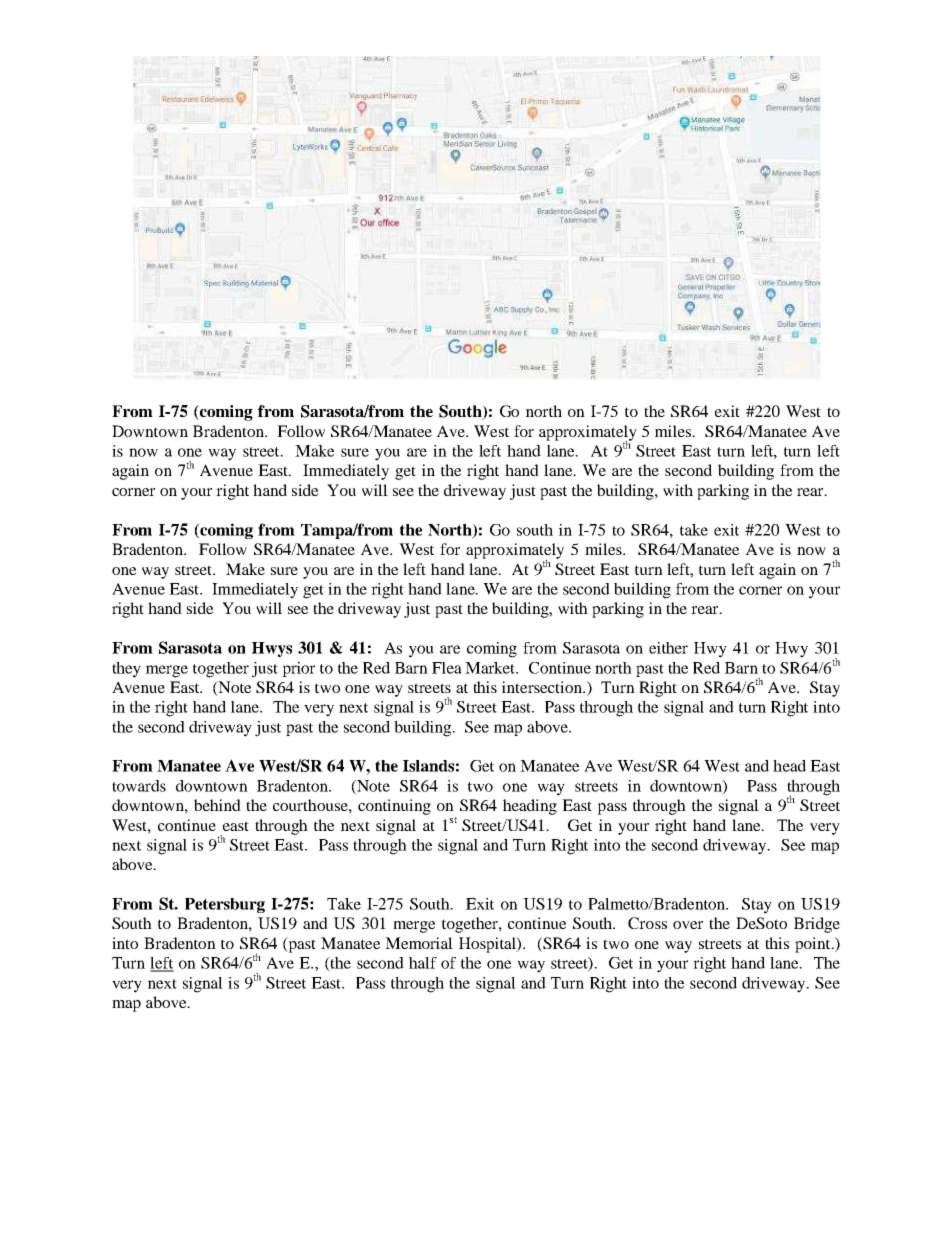  What do you see at coordinates (668, 648) in the screenshot?
I see `either` at bounding box center [668, 648].
